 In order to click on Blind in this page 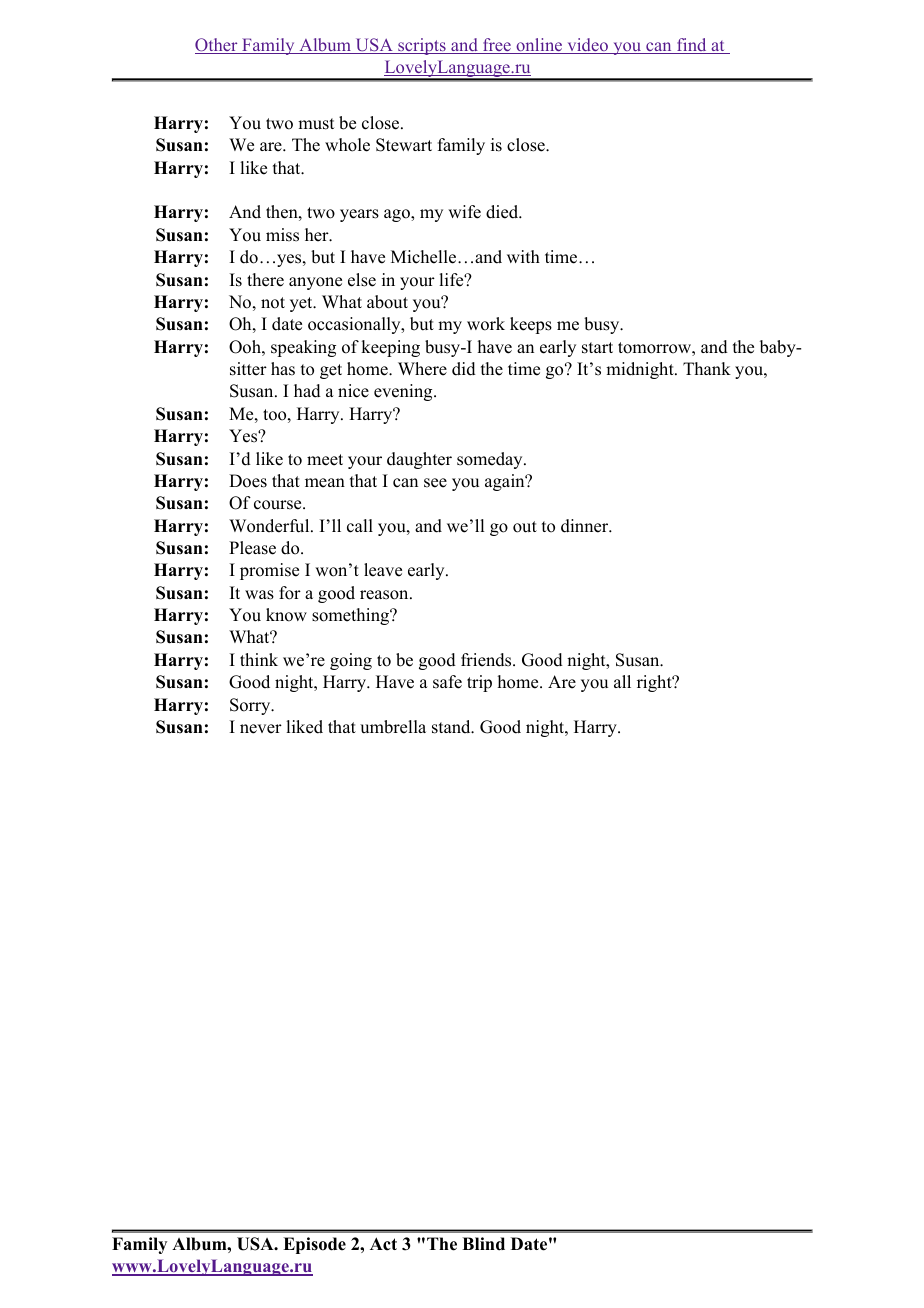, I will do `click(483, 1244)`.
